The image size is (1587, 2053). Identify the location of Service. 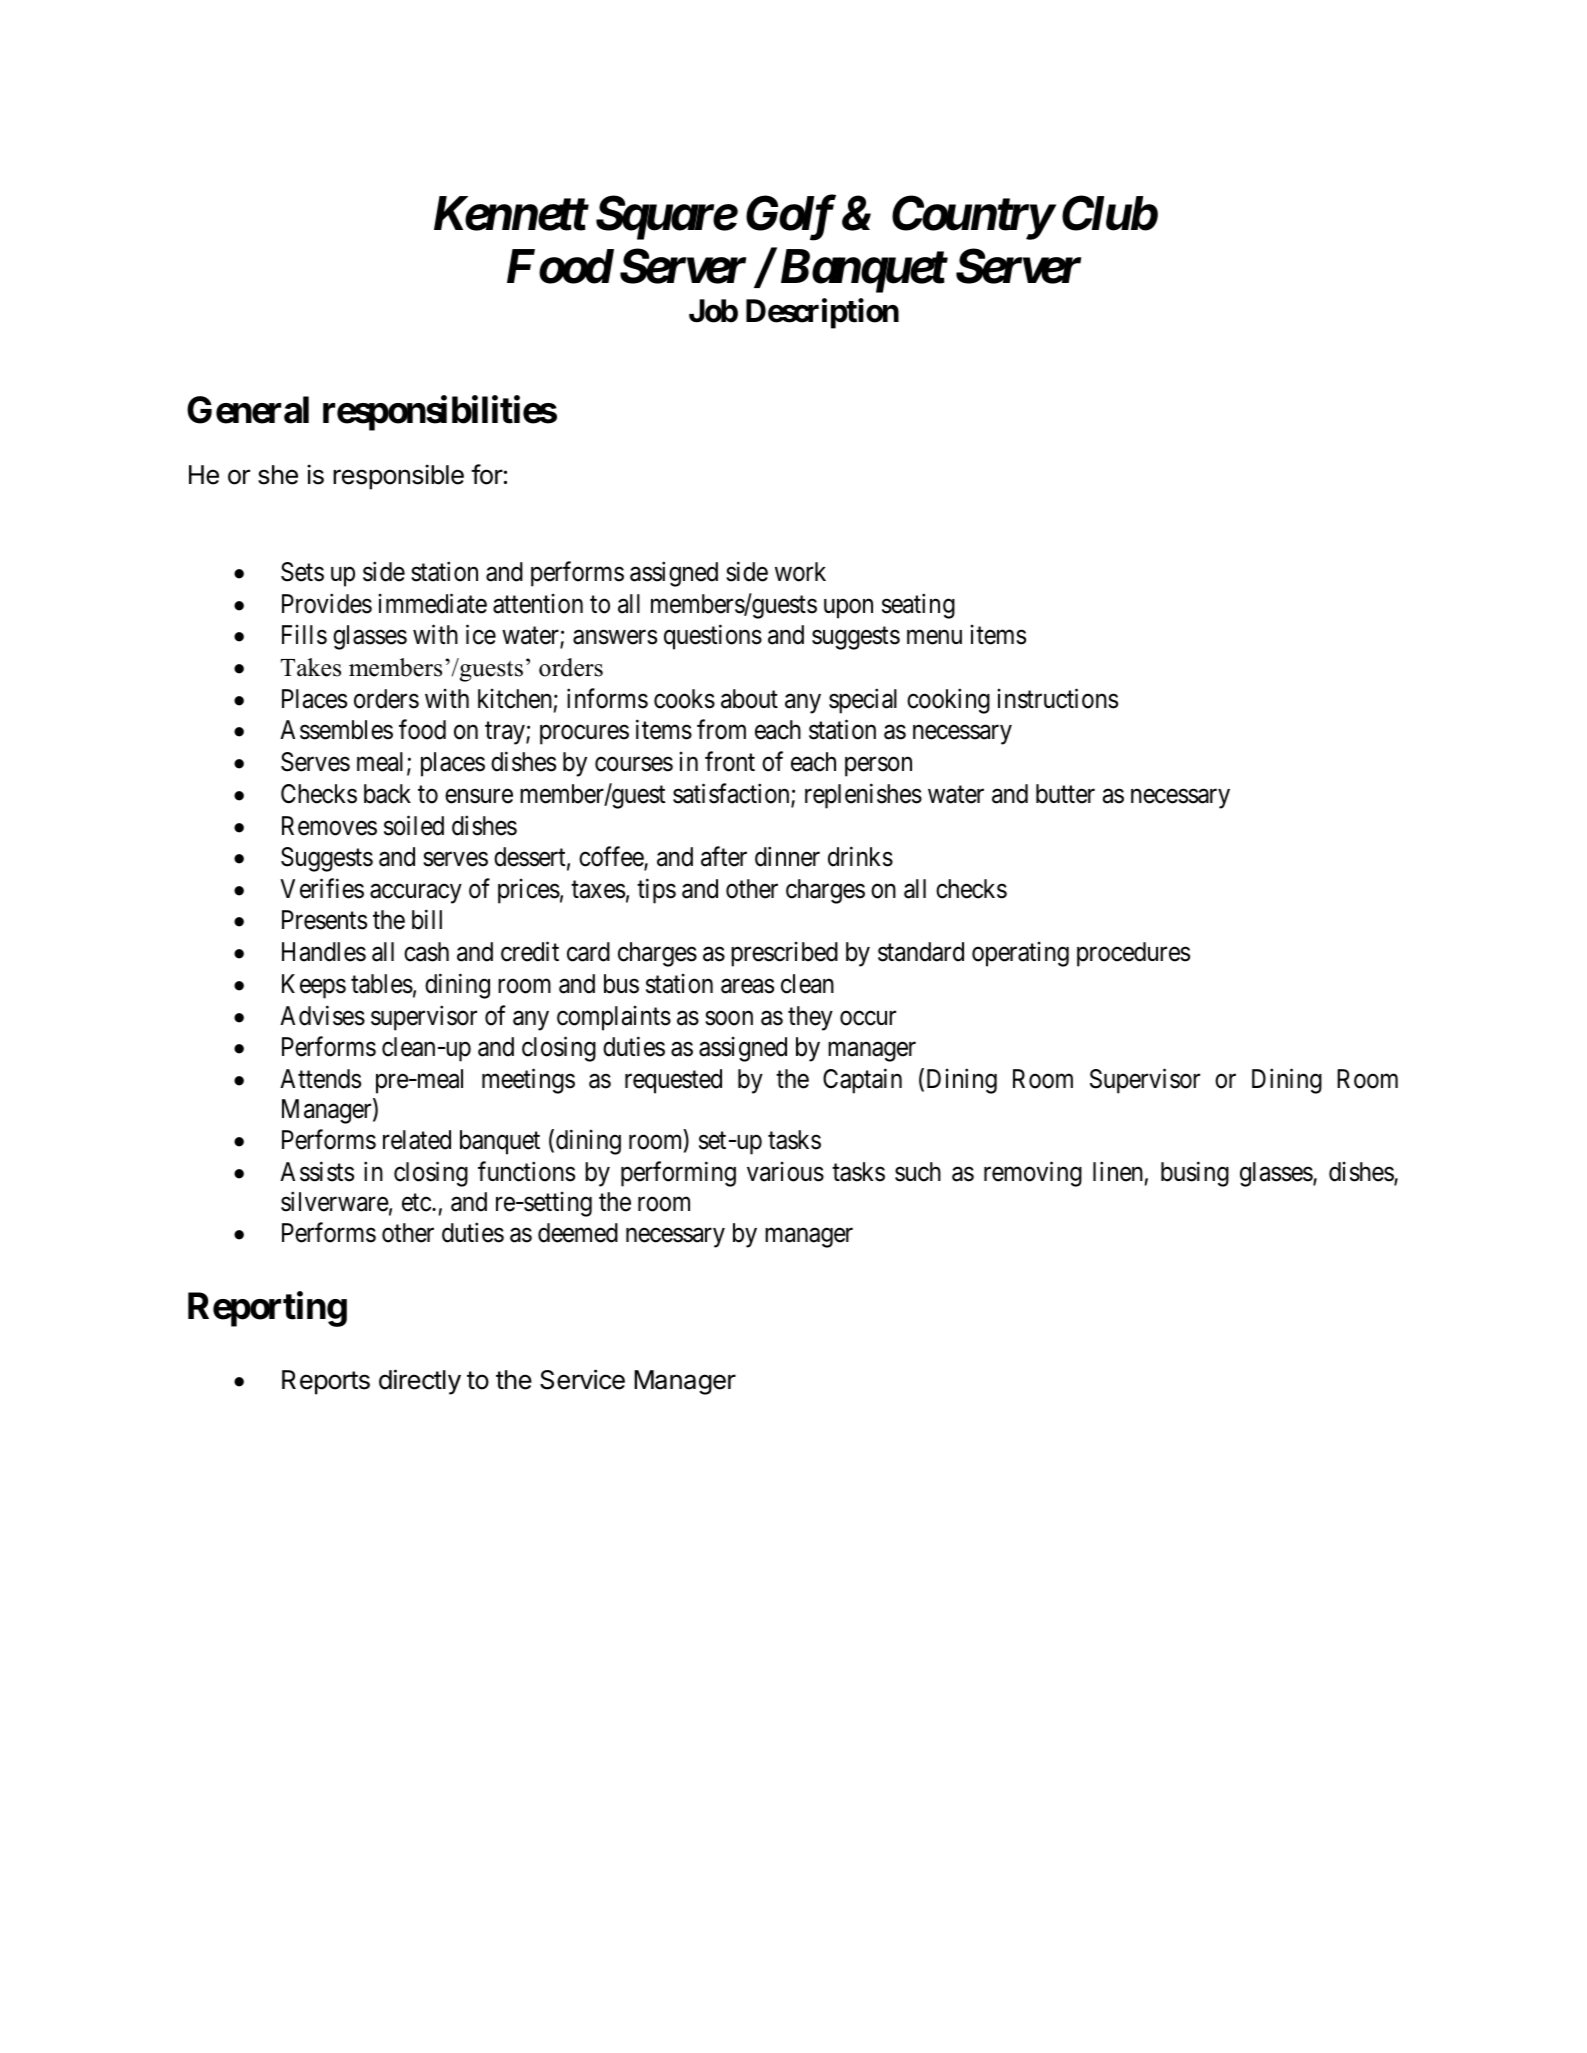
(582, 1379).
